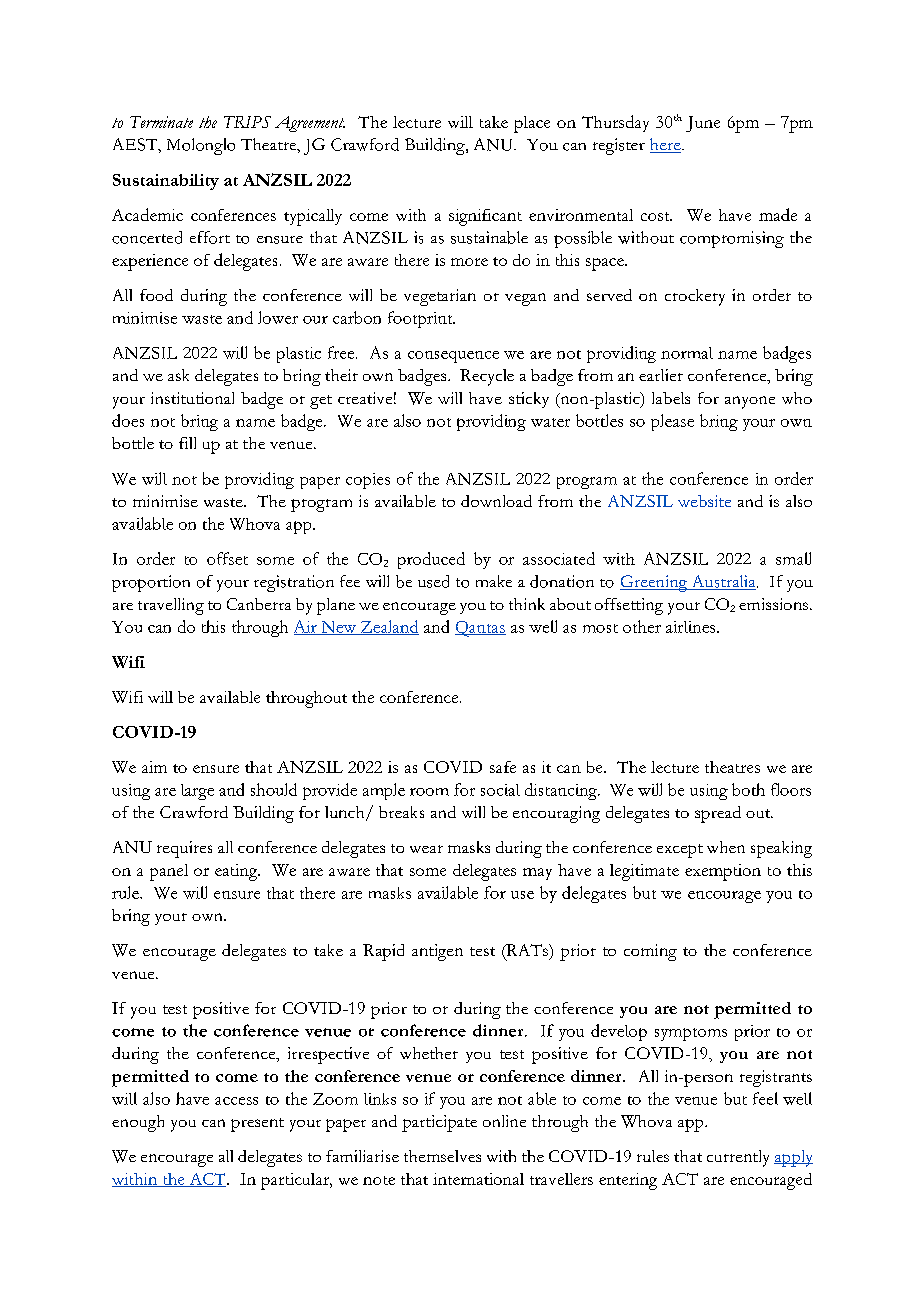 Image resolution: width=924 pixels, height=1308 pixels. Describe the element at coordinates (532, 124) in the page. I see `place` at that location.
